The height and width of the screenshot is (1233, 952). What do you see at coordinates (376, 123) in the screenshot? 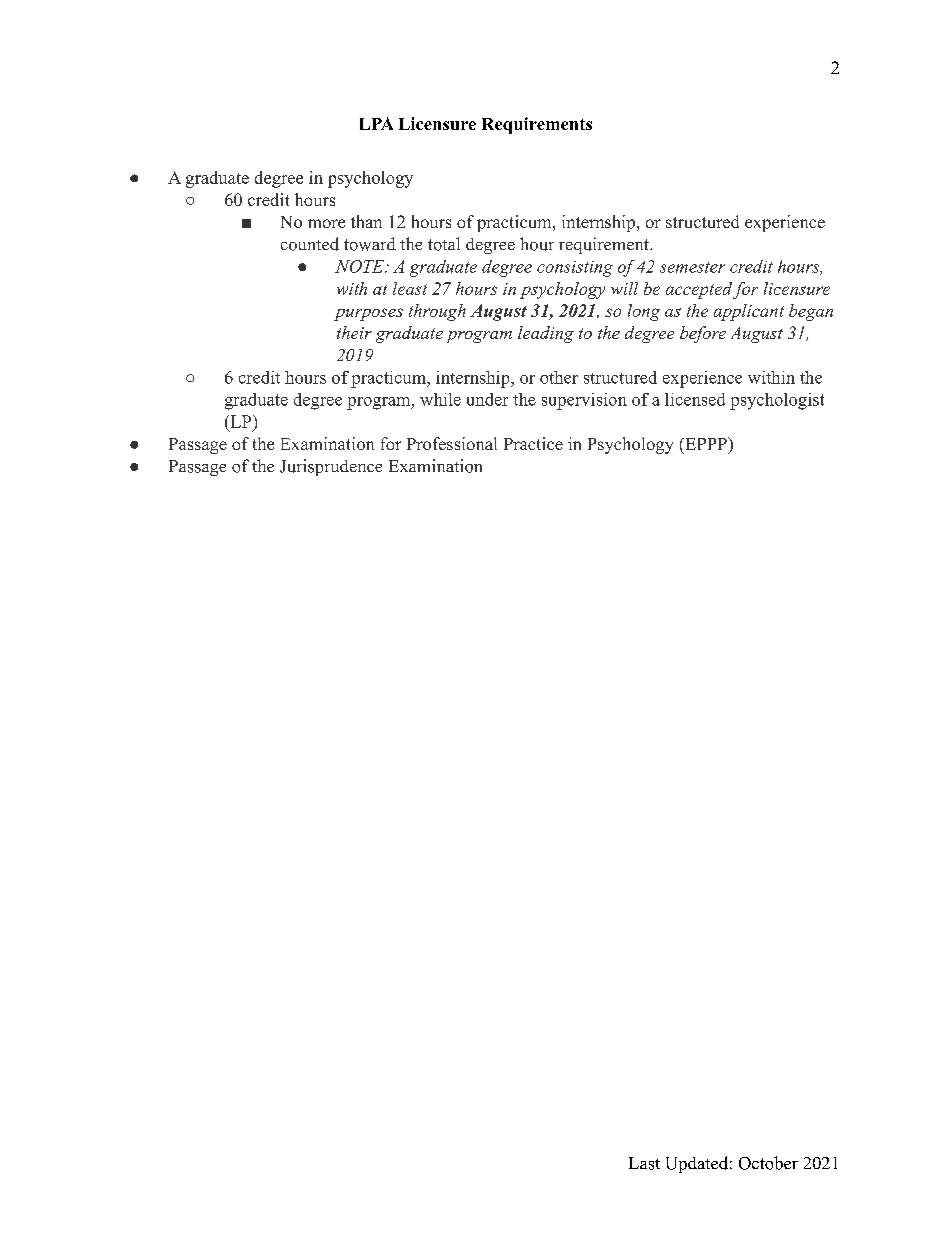
I see `LPA` at bounding box center [376, 123].
